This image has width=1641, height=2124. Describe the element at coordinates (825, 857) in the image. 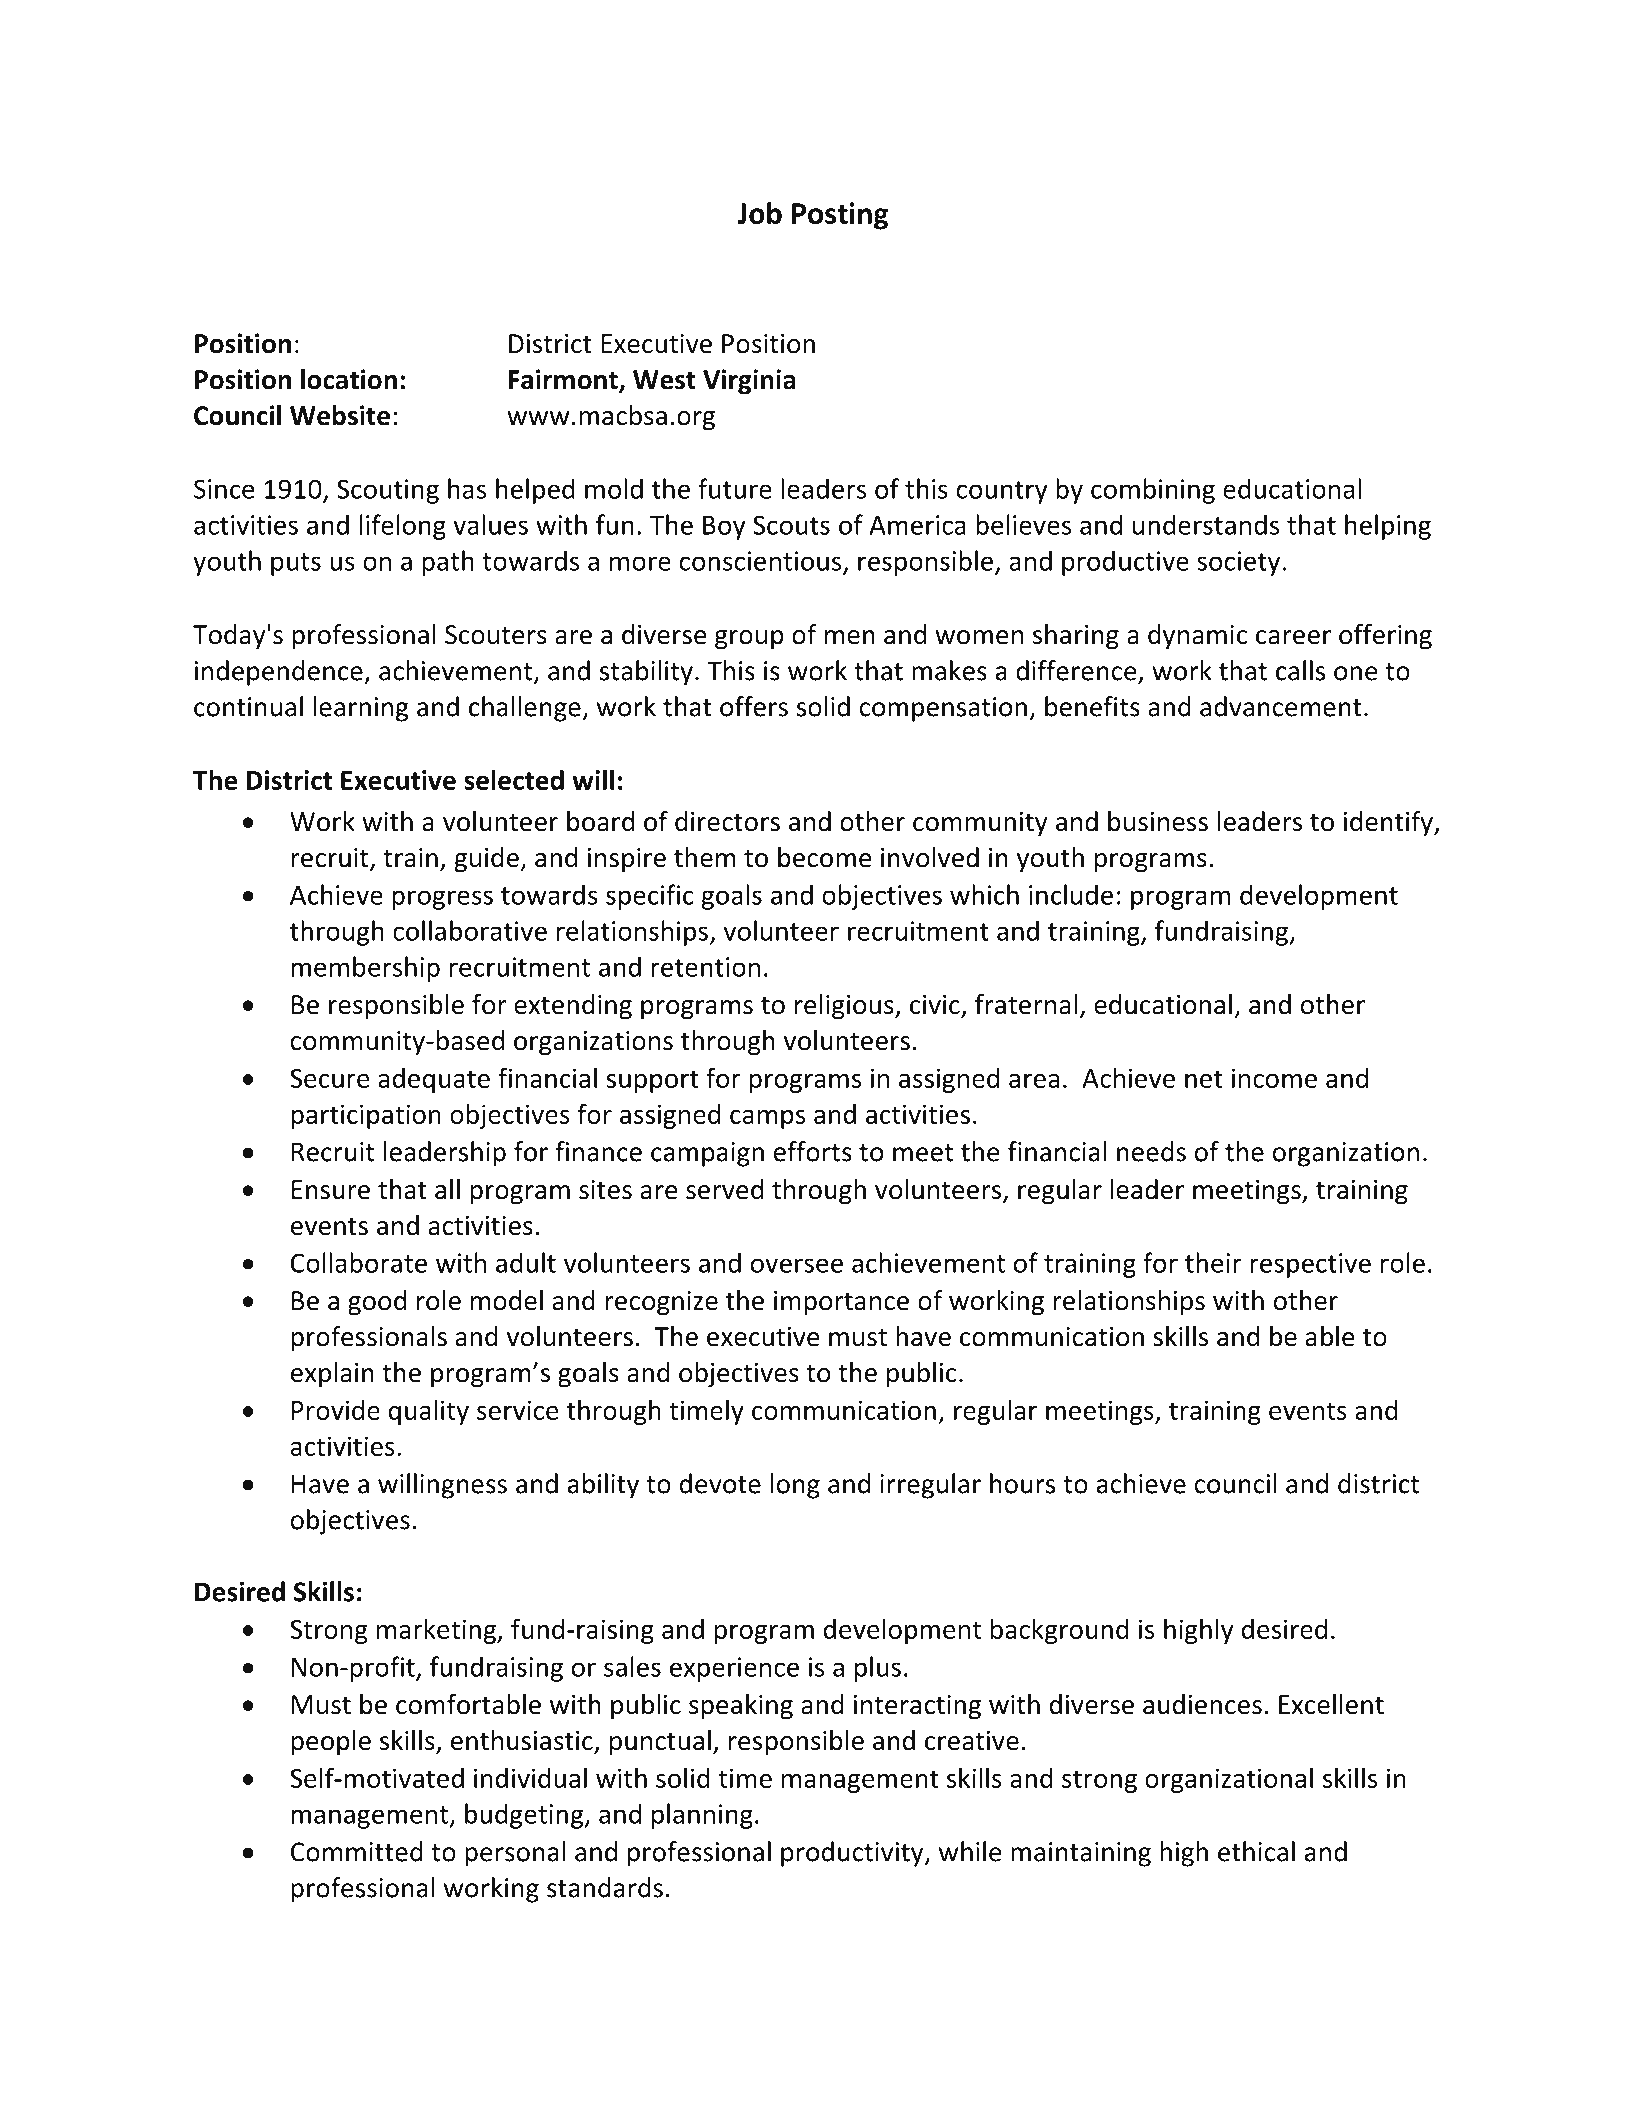

I see `become` at that location.
